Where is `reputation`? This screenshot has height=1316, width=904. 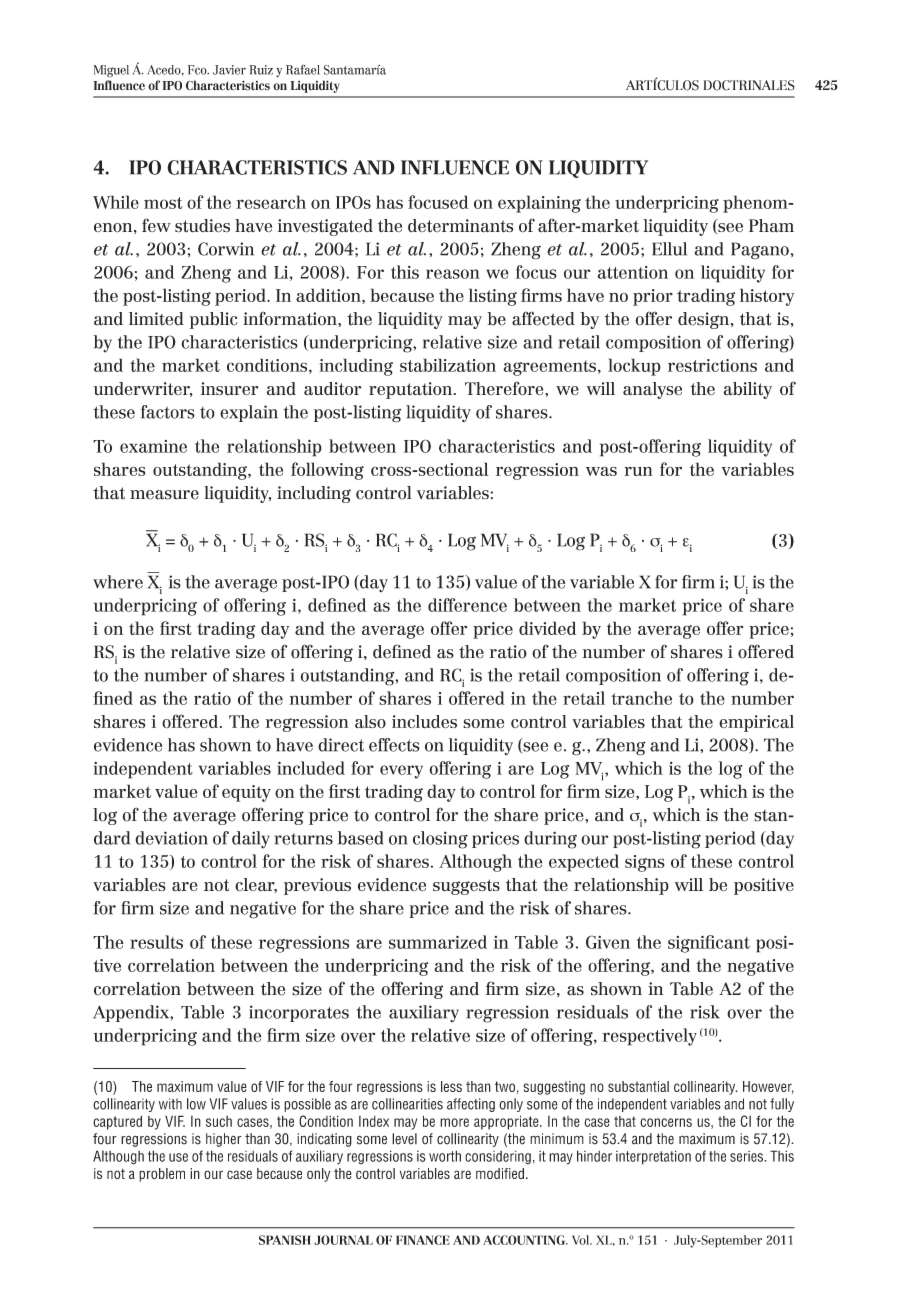
reputation is located at coordinates (412, 390).
